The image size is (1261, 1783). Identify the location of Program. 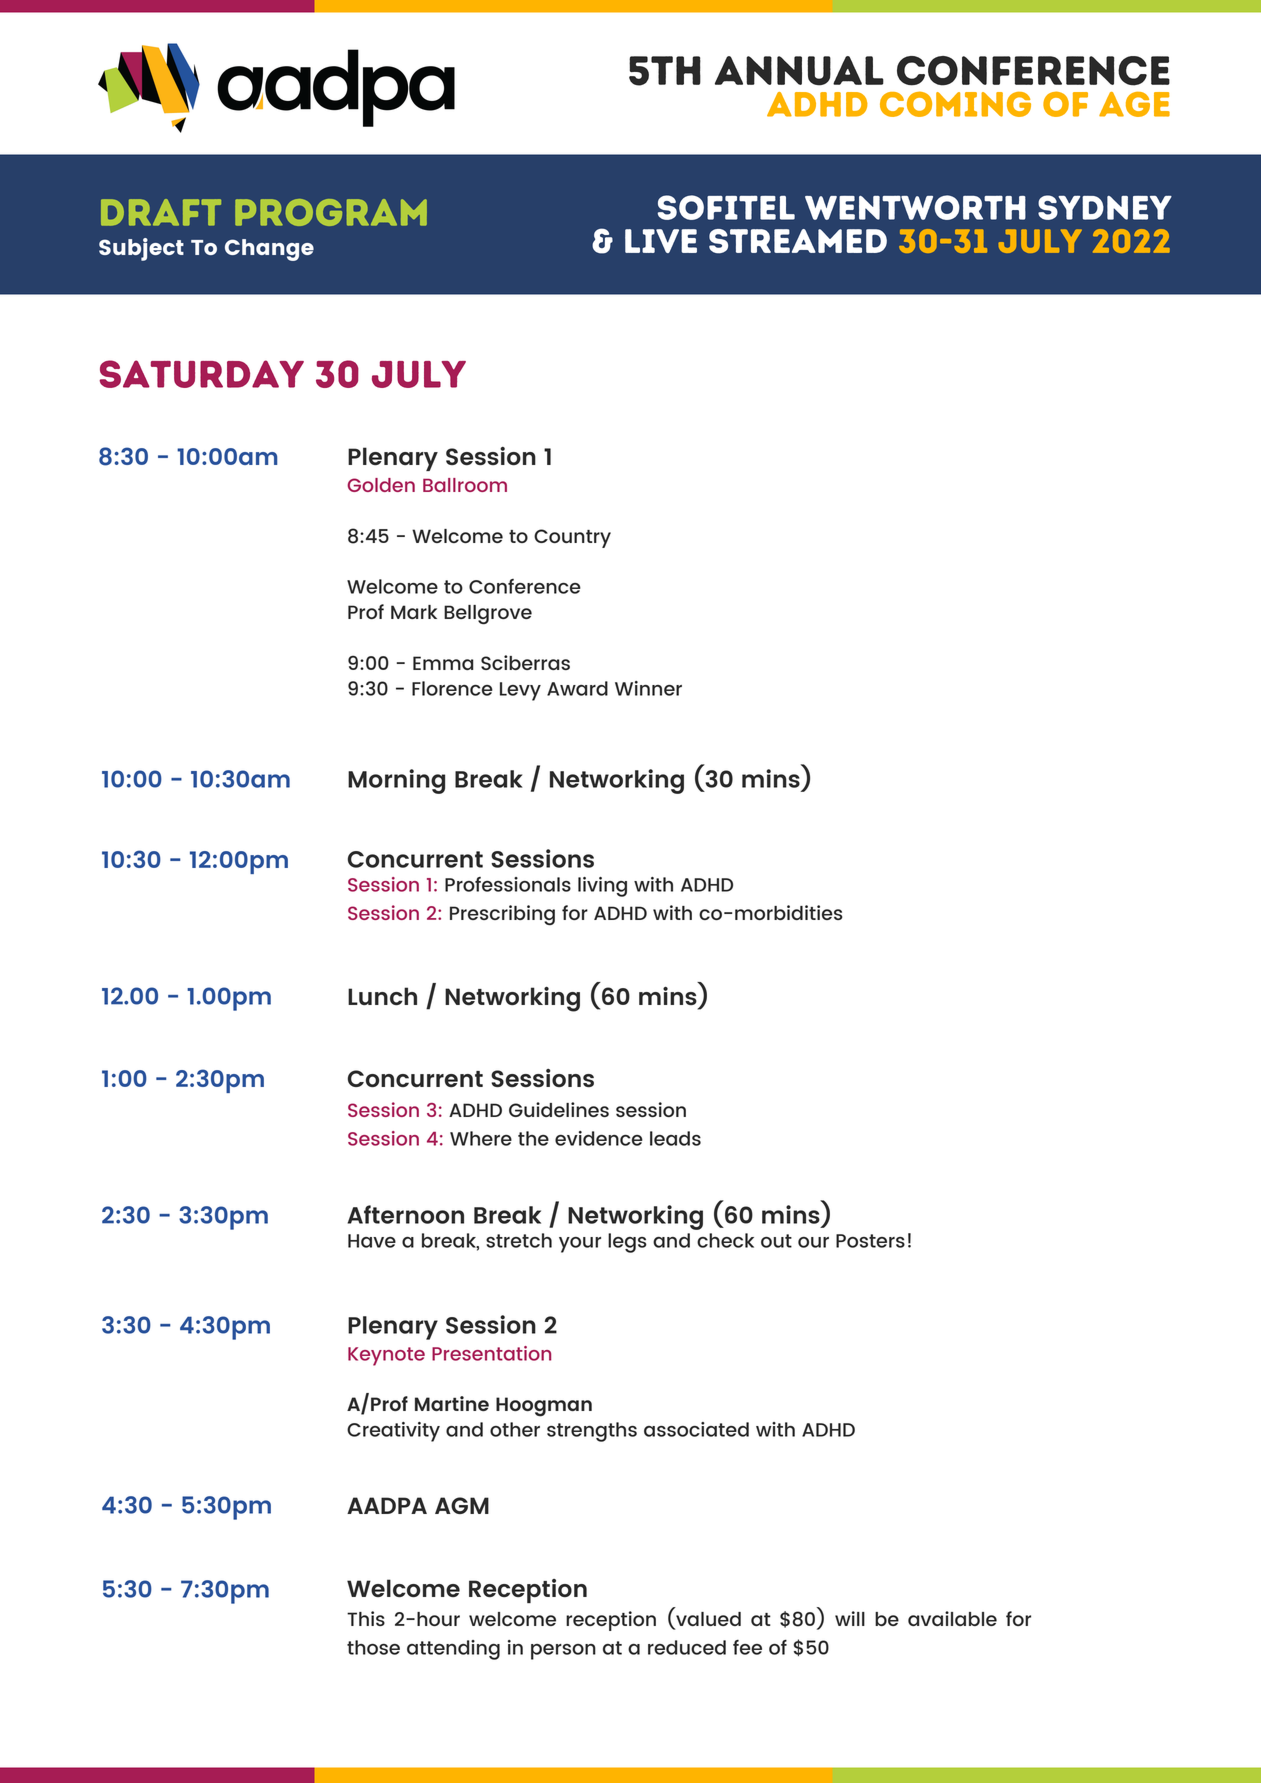
(331, 212).
